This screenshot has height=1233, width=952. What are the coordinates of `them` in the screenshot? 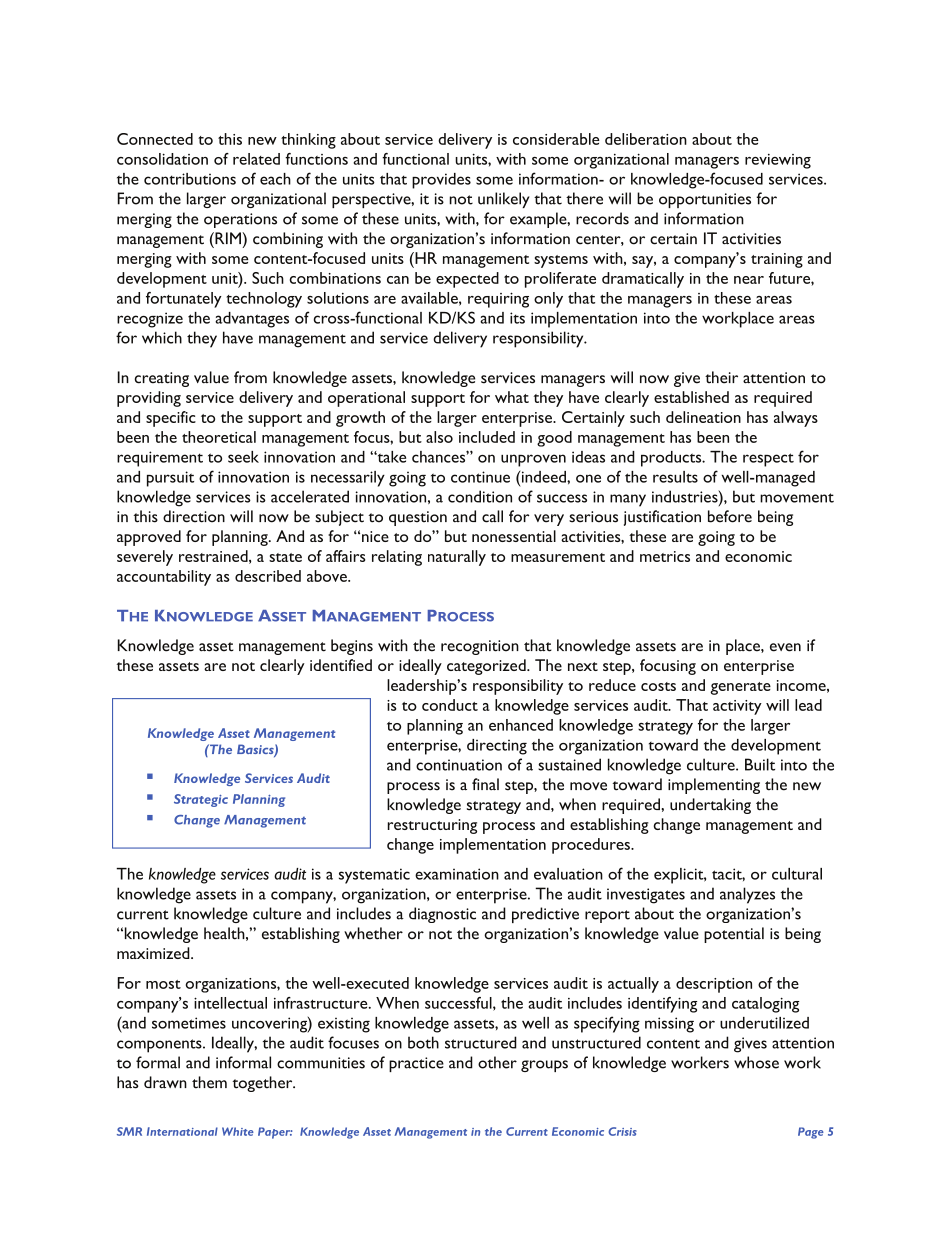 It's located at (209, 1082).
